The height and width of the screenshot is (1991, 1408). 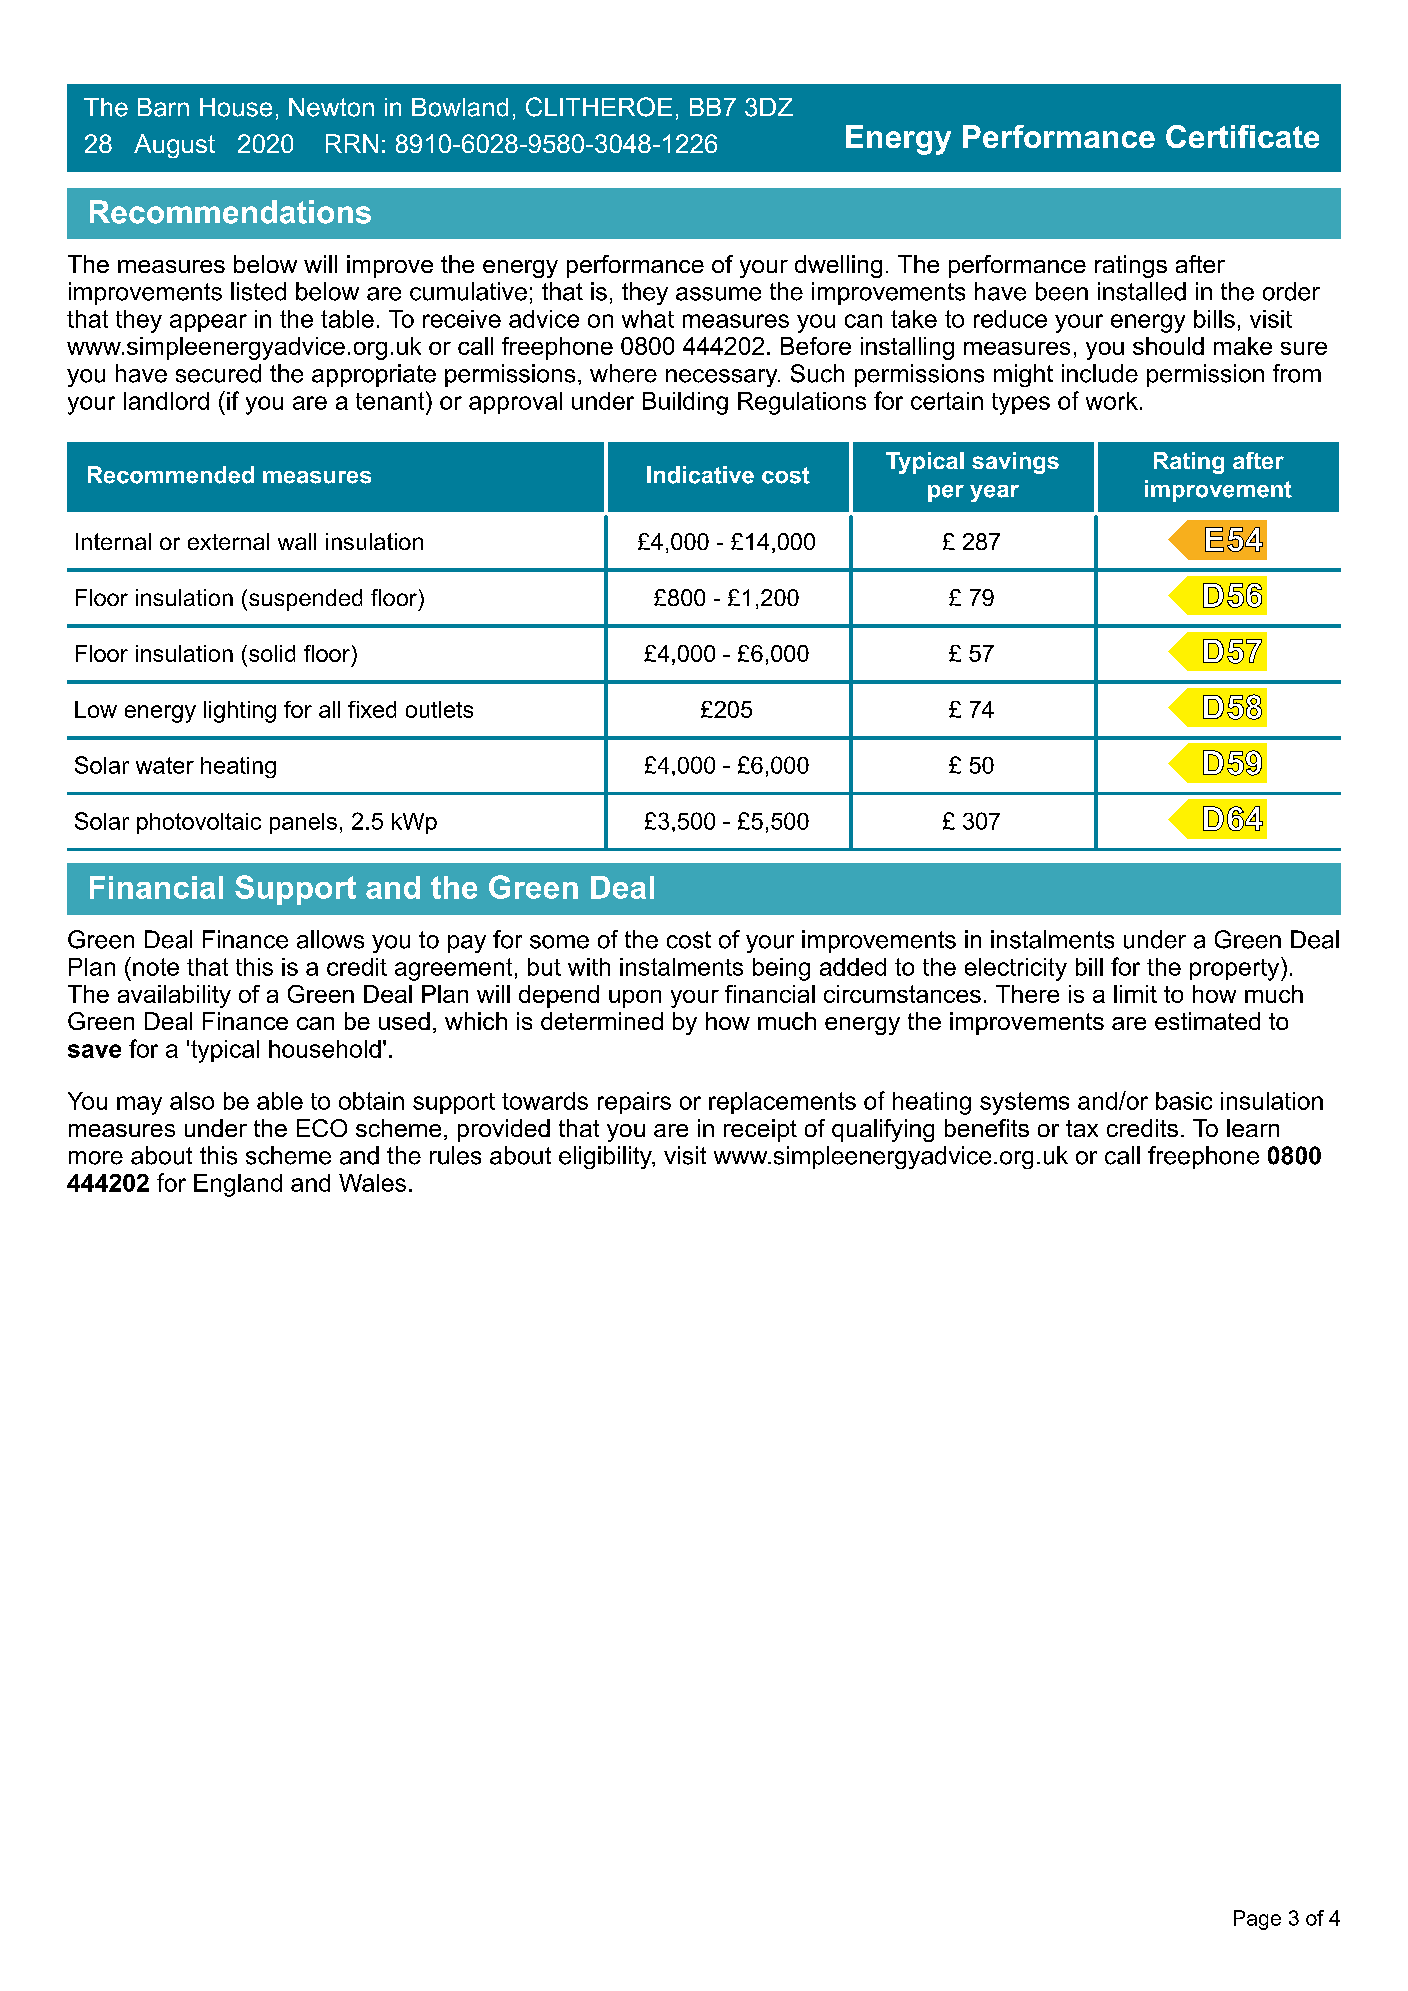 What do you see at coordinates (230, 212) in the screenshot?
I see `Recommendations` at bounding box center [230, 212].
